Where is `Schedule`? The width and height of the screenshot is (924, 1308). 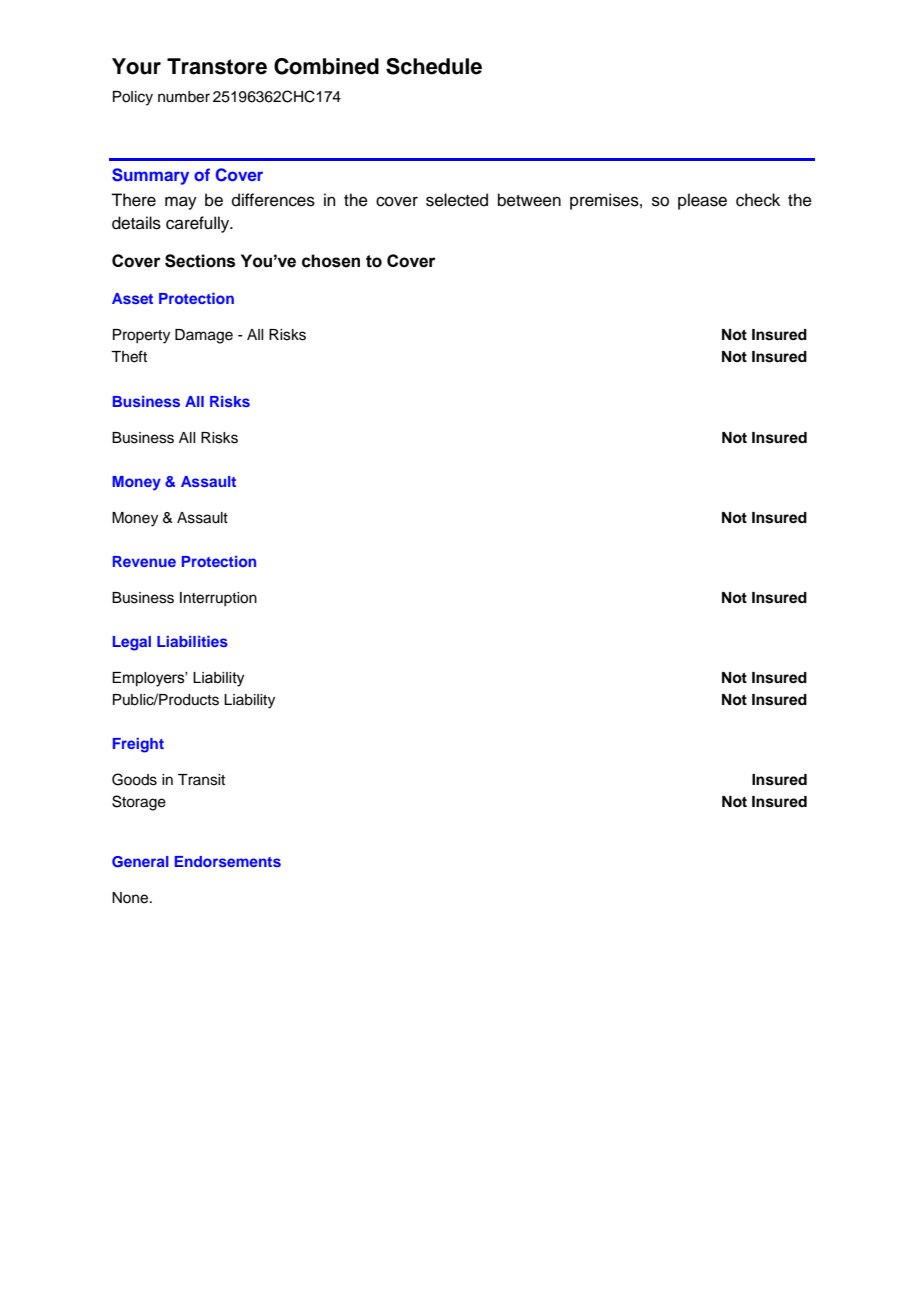
Schedule is located at coordinates (434, 66).
